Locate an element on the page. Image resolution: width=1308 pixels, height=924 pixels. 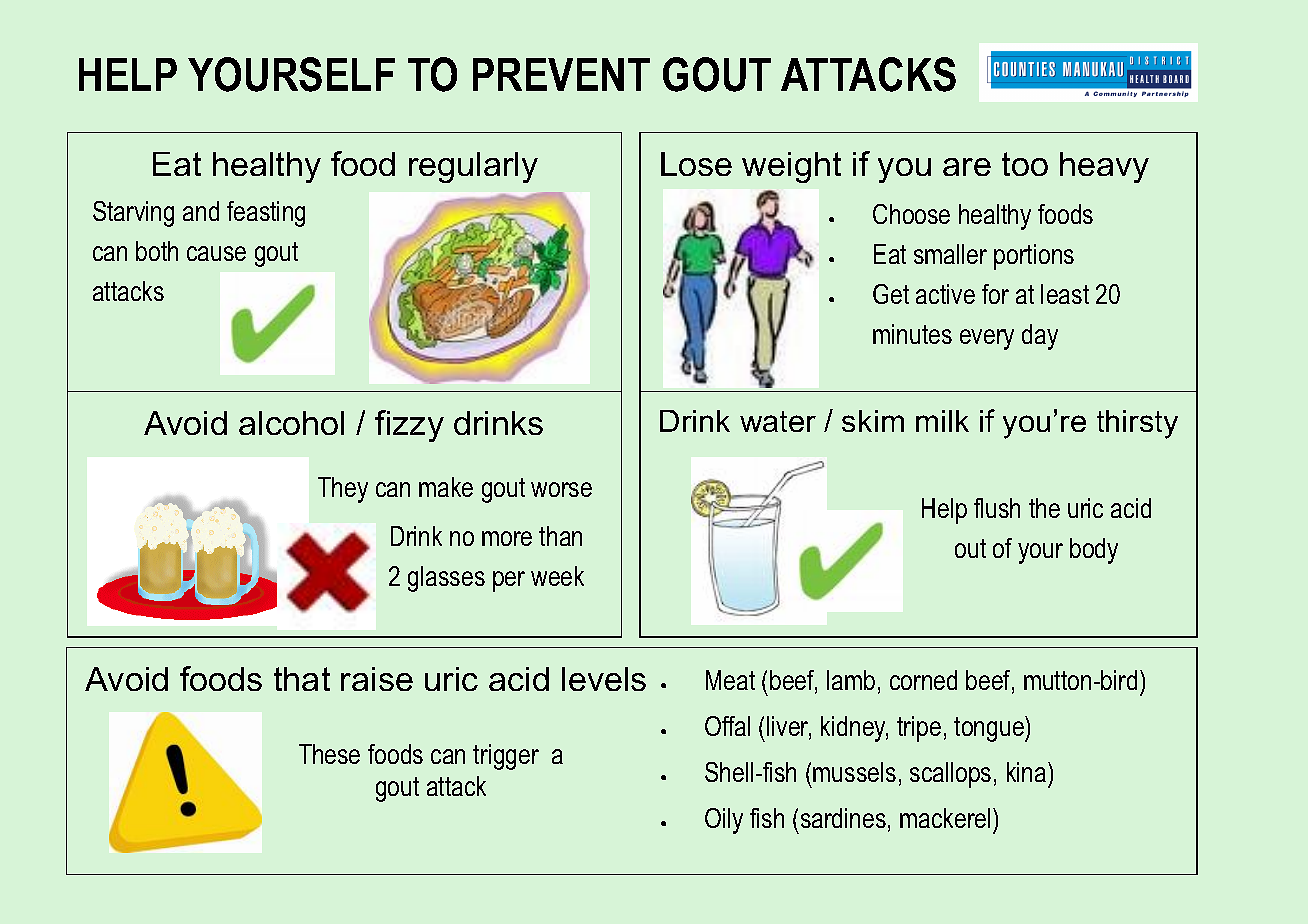
regularly is located at coordinates (473, 167).
